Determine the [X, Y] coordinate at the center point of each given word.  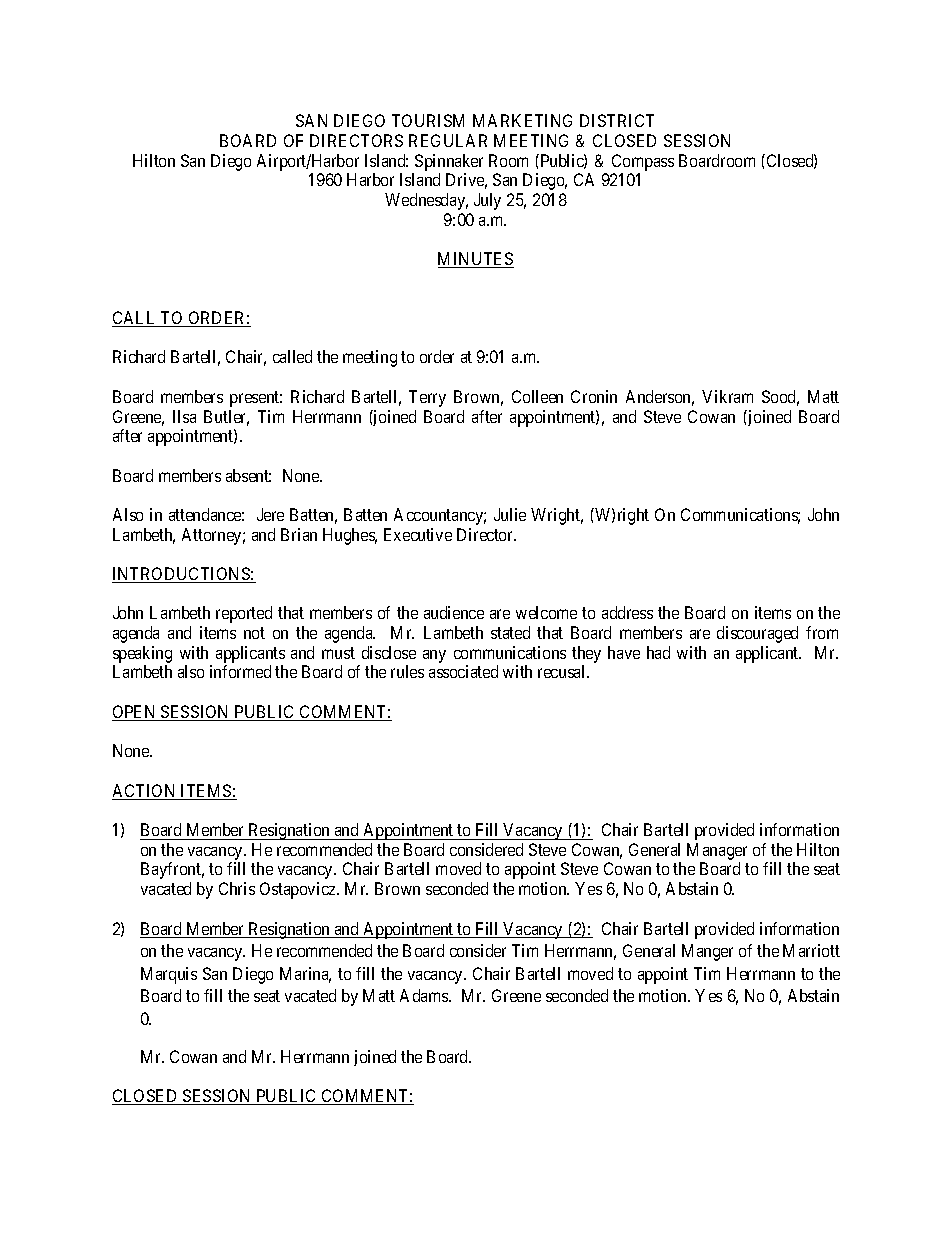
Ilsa [184, 416]
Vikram [727, 396]
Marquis [169, 975]
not [254, 633]
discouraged [757, 634]
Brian [299, 534]
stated [510, 632]
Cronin [594, 396]
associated [463, 671]
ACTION [145, 792]
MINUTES [476, 260]
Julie [510, 514]
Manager [717, 851]
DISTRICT [617, 120]
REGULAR [448, 140]
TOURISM [428, 120]
